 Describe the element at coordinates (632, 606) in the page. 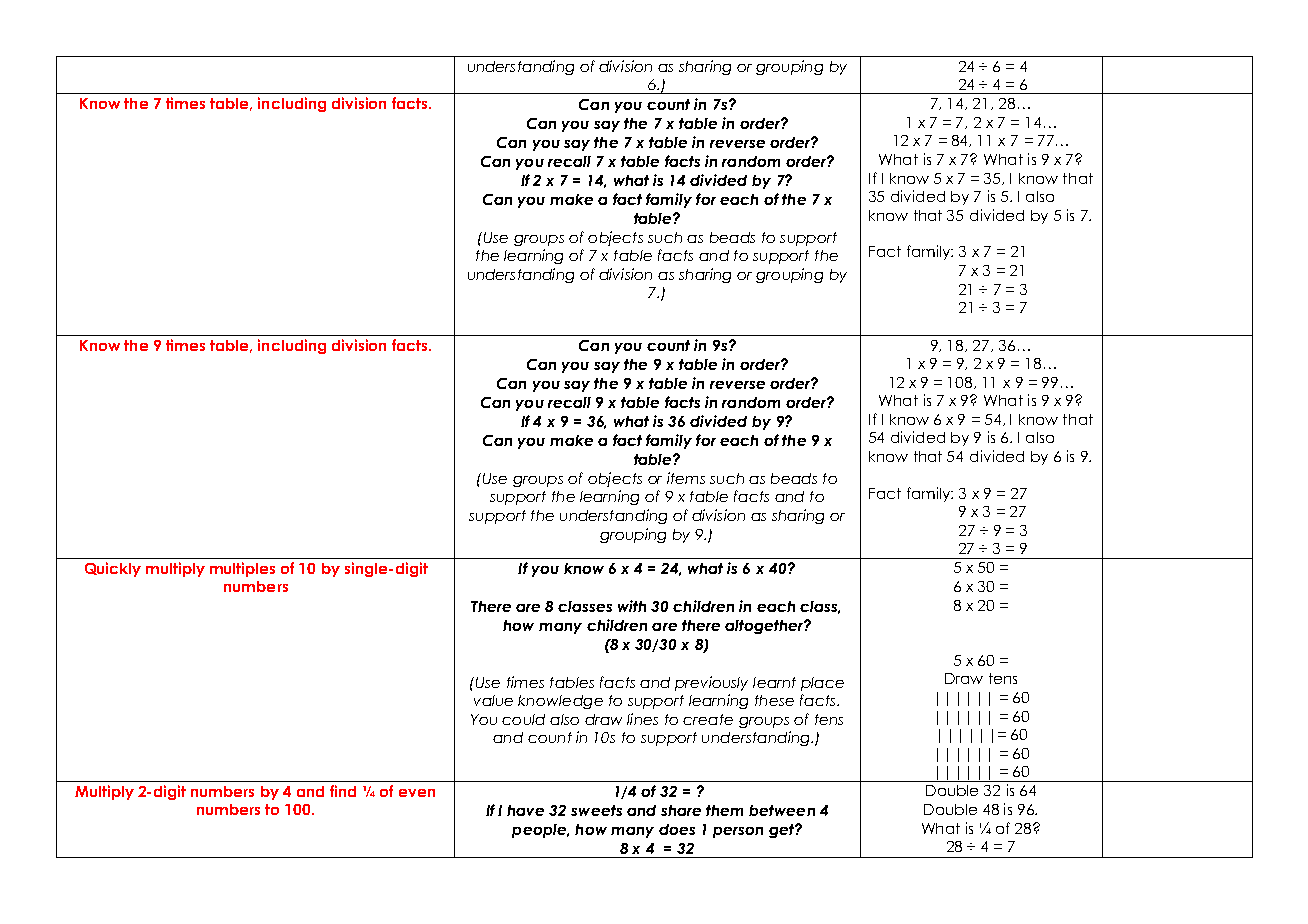

I see `with` at that location.
